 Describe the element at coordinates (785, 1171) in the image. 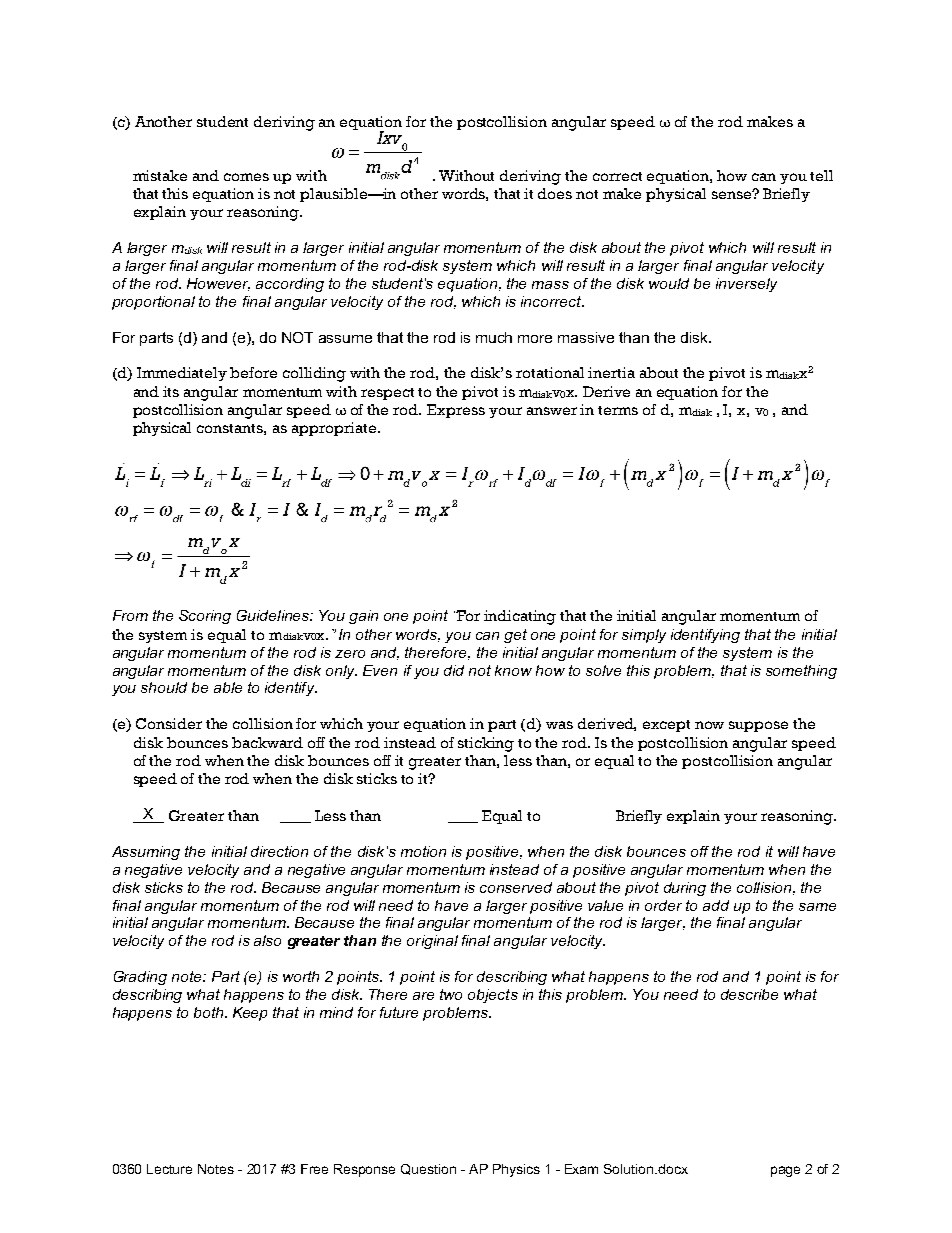

I see `page` at that location.
